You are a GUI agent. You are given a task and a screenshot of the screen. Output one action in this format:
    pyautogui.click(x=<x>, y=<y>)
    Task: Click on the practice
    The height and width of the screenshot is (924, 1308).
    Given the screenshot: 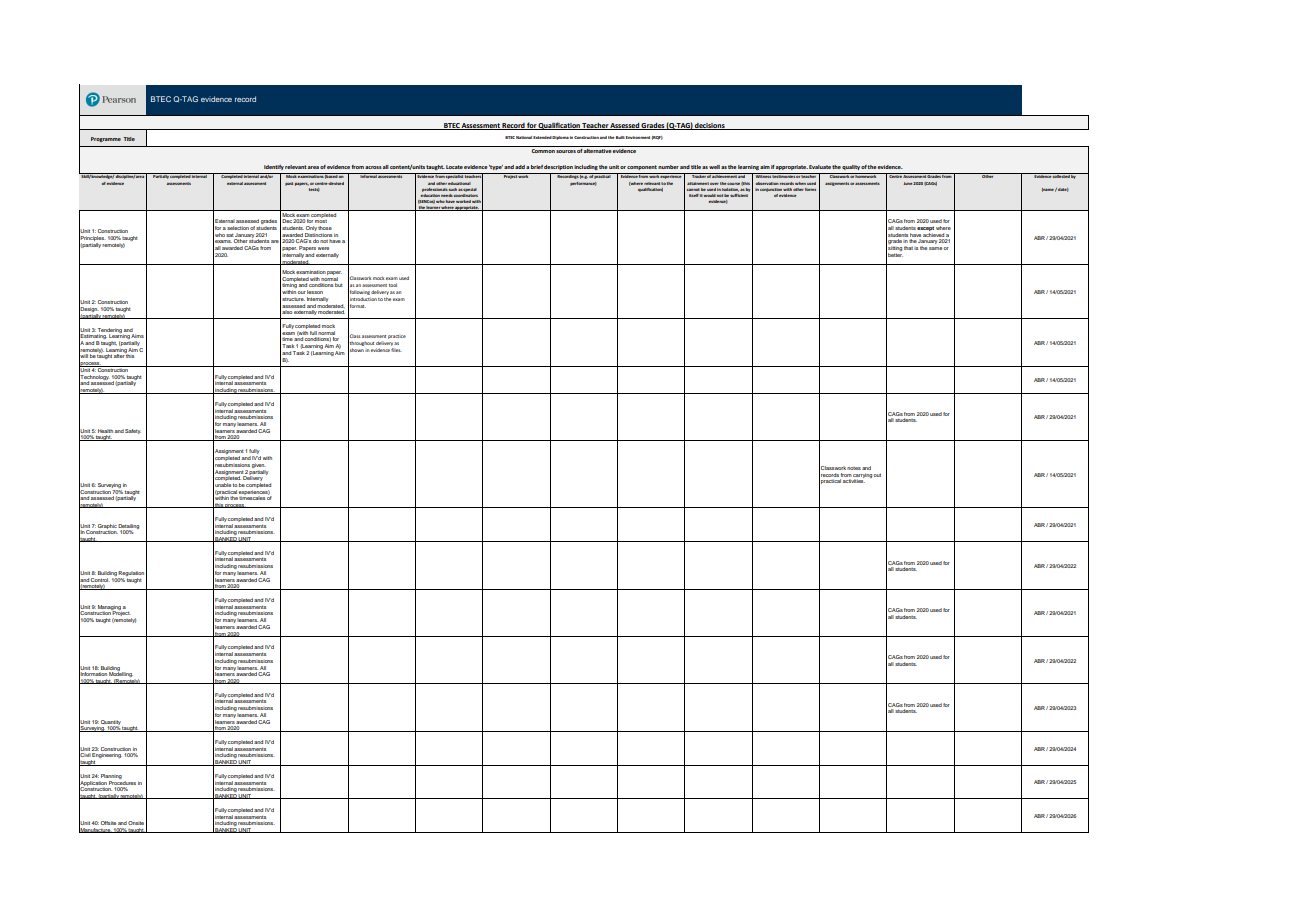 What is the action you would take?
    pyautogui.click(x=397, y=337)
